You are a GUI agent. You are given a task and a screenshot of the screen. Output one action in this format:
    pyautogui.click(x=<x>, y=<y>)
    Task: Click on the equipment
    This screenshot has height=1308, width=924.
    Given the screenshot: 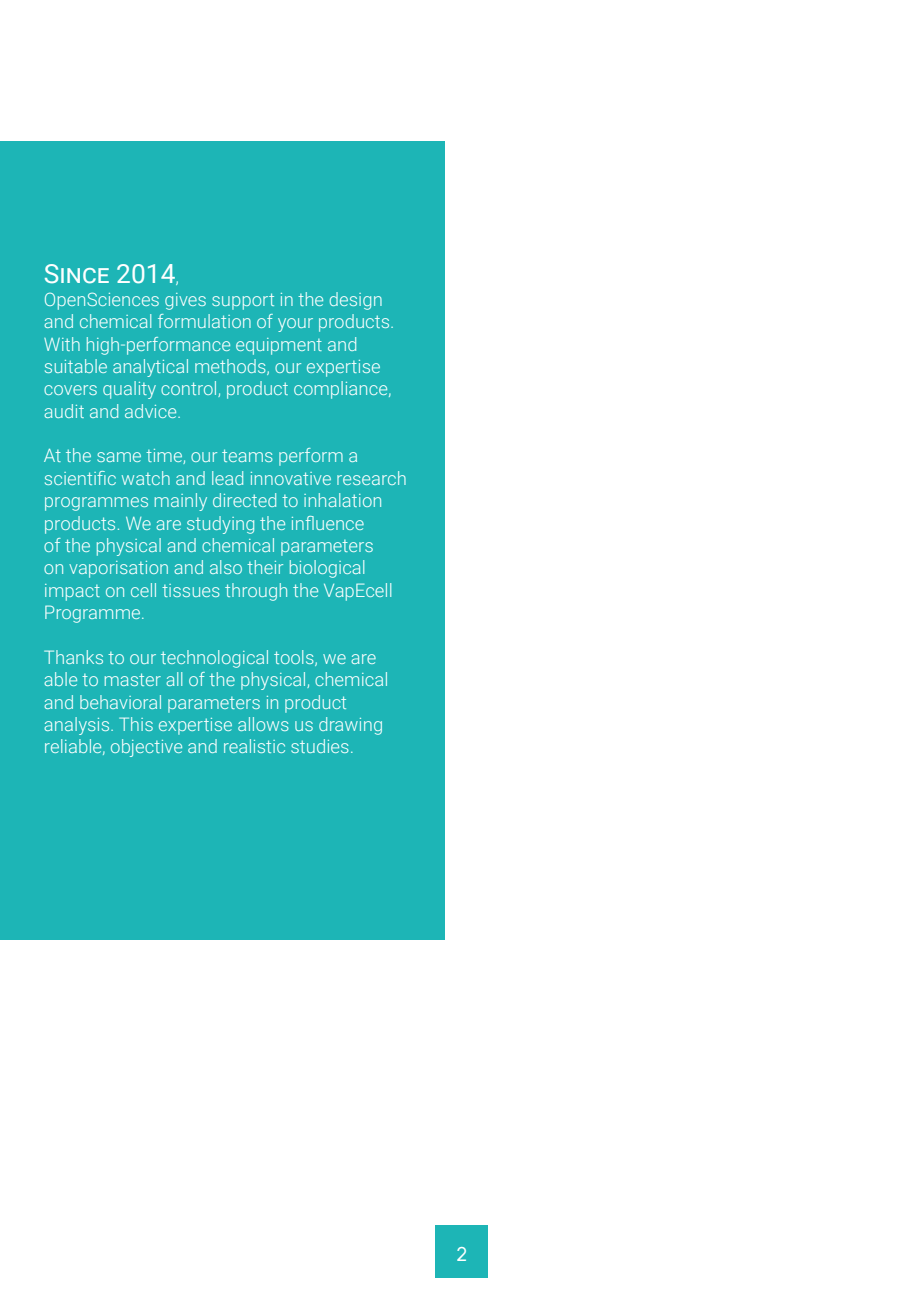 What is the action you would take?
    pyautogui.click(x=279, y=346)
